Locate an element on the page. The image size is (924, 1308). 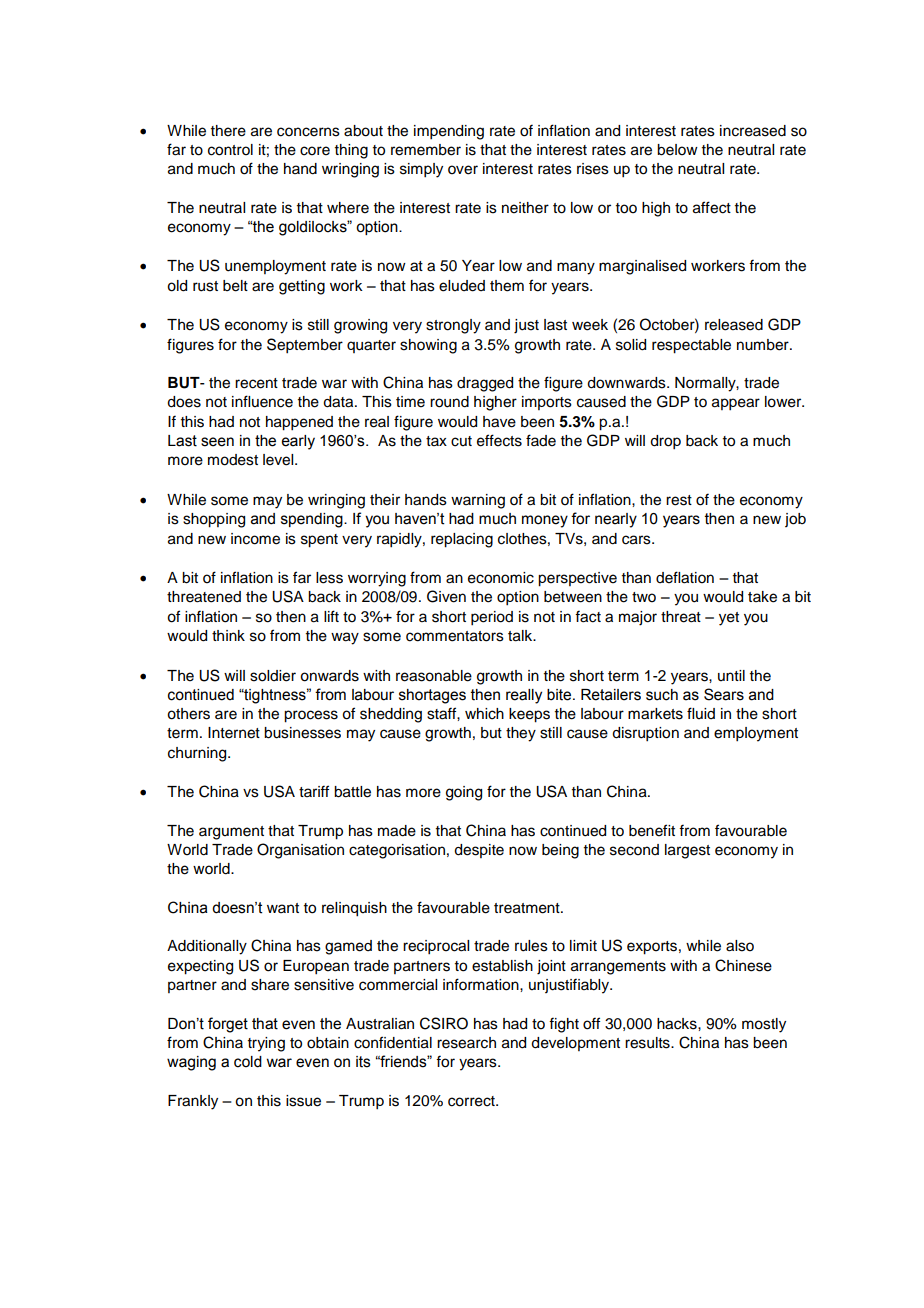
yet is located at coordinates (729, 619).
